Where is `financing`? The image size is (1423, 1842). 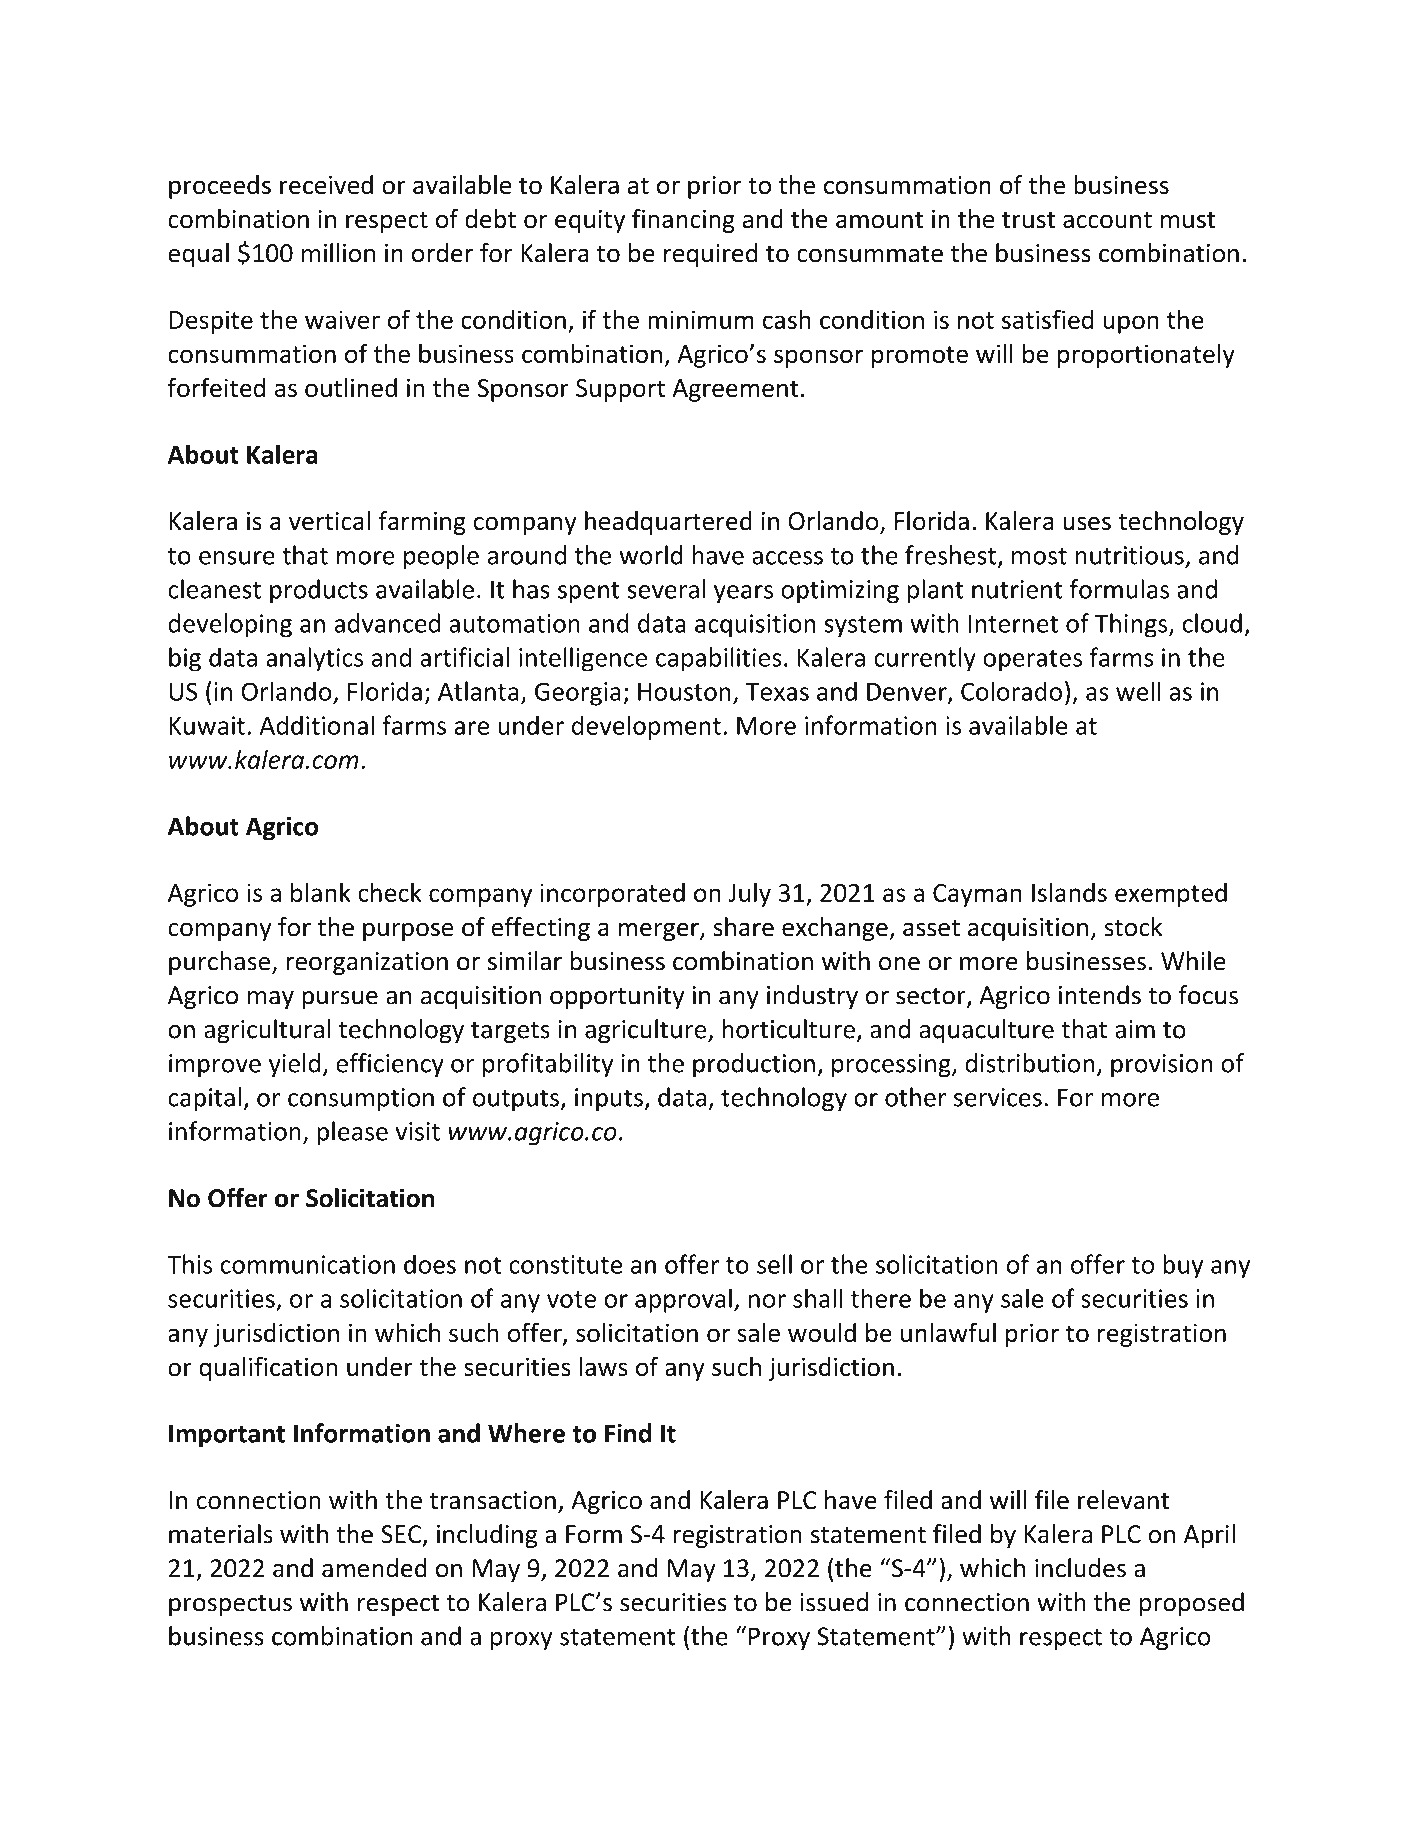 financing is located at coordinates (683, 221).
